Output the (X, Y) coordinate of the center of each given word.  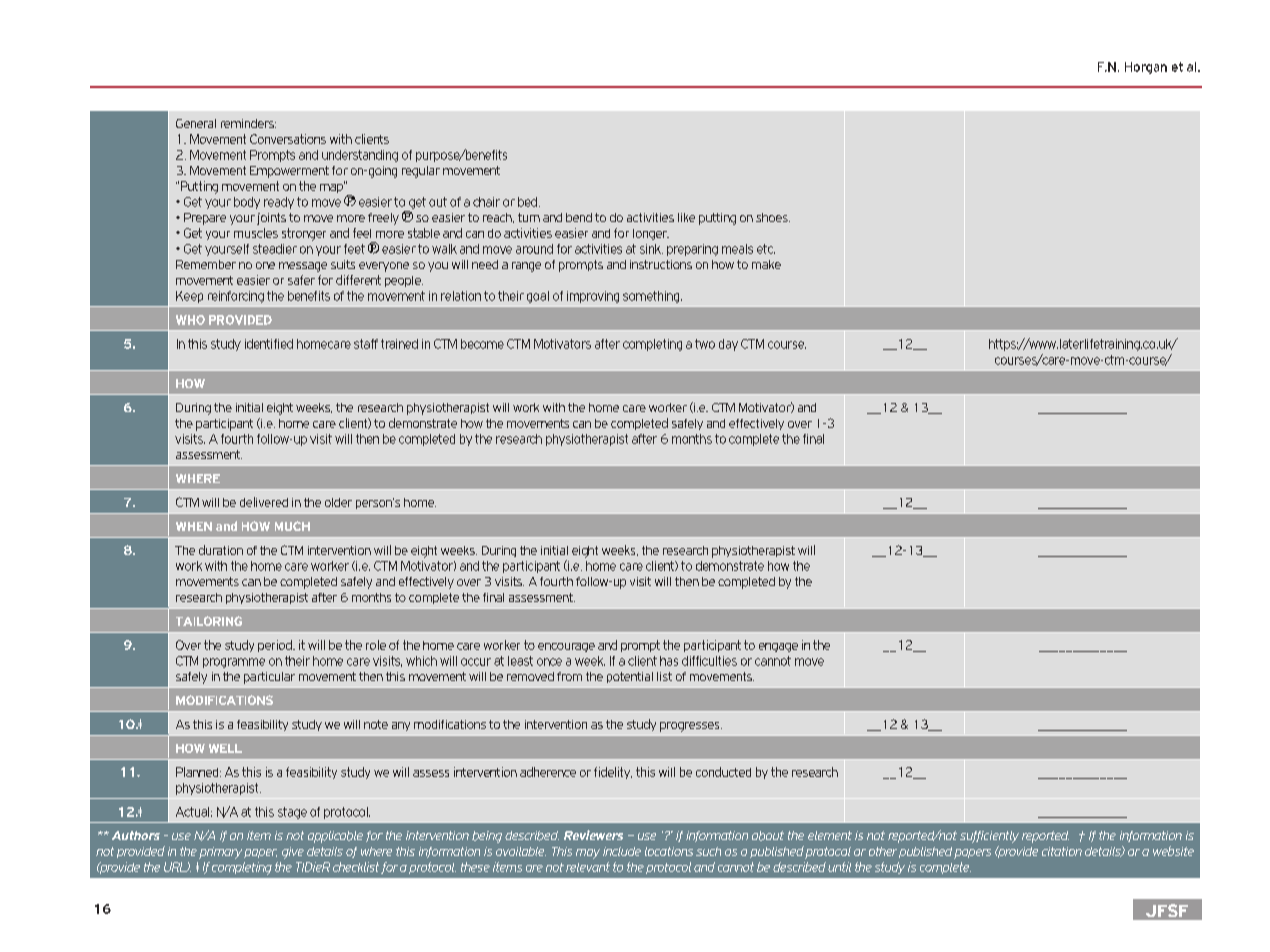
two (705, 344)
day (728, 345)
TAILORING (209, 621)
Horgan (1146, 68)
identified (269, 344)
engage (778, 647)
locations (669, 851)
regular (421, 172)
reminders (248, 123)
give (293, 853)
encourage (566, 647)
